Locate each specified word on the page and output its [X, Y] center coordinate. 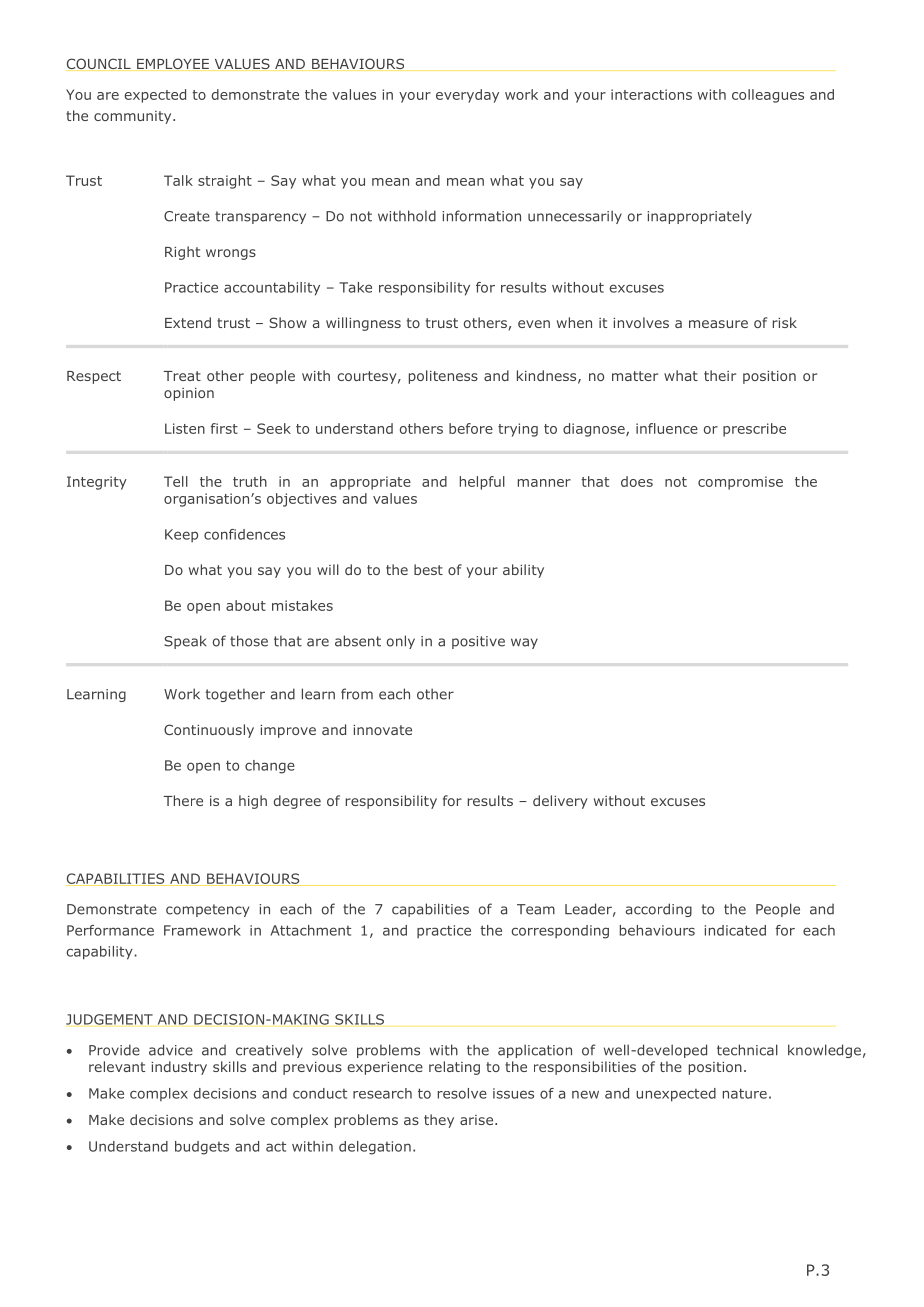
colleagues [768, 96]
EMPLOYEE [173, 64]
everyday [467, 96]
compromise [740, 483]
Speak [185, 642]
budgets [202, 1148]
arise [478, 1120]
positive [478, 642]
